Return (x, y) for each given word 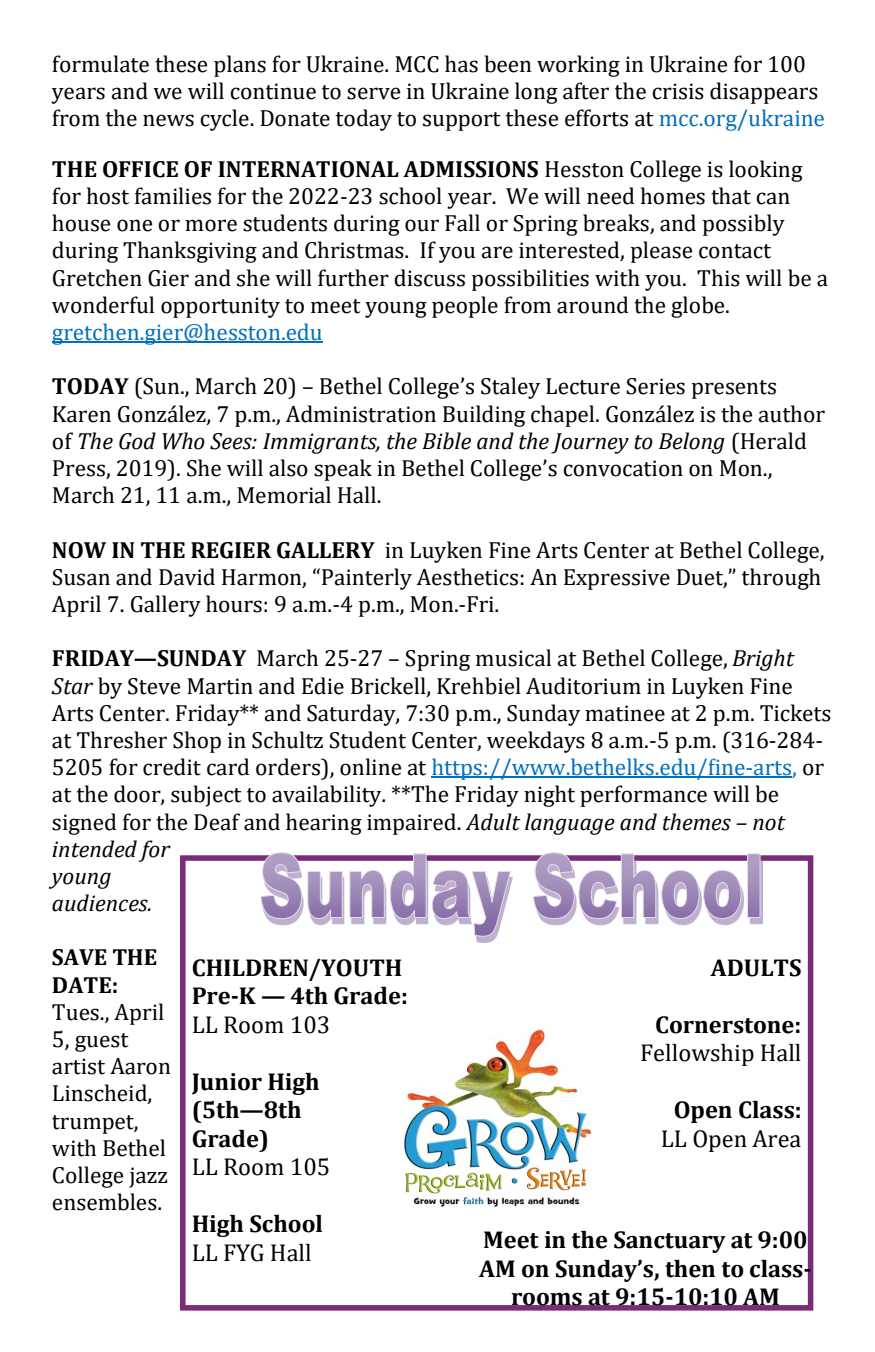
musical (513, 658)
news (168, 120)
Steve (154, 686)
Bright (763, 660)
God (137, 441)
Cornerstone (725, 1025)
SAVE (79, 957)
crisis (678, 91)
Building (484, 416)
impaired (412, 824)
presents (734, 389)
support (462, 121)
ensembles (105, 1202)
